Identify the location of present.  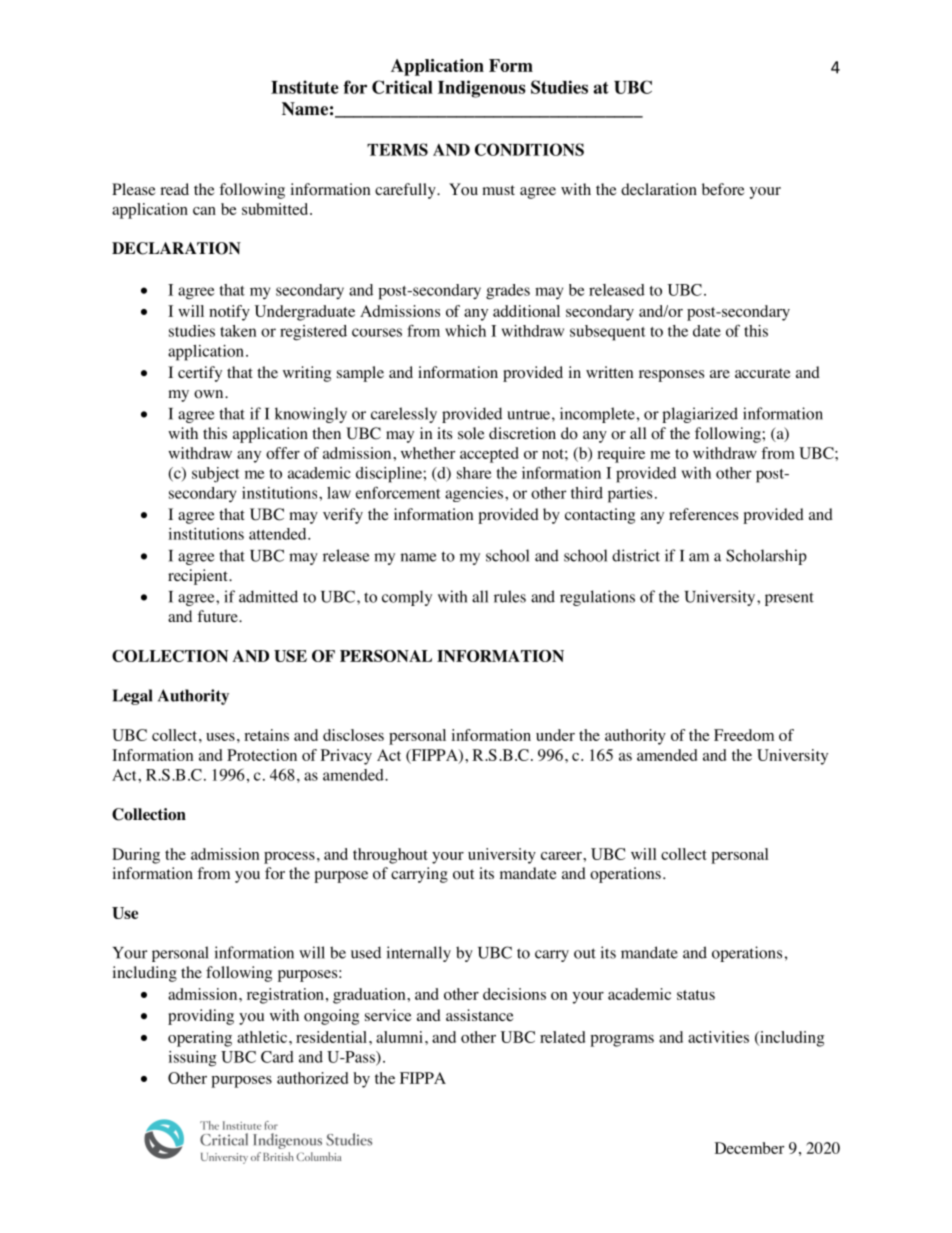
(789, 599).
